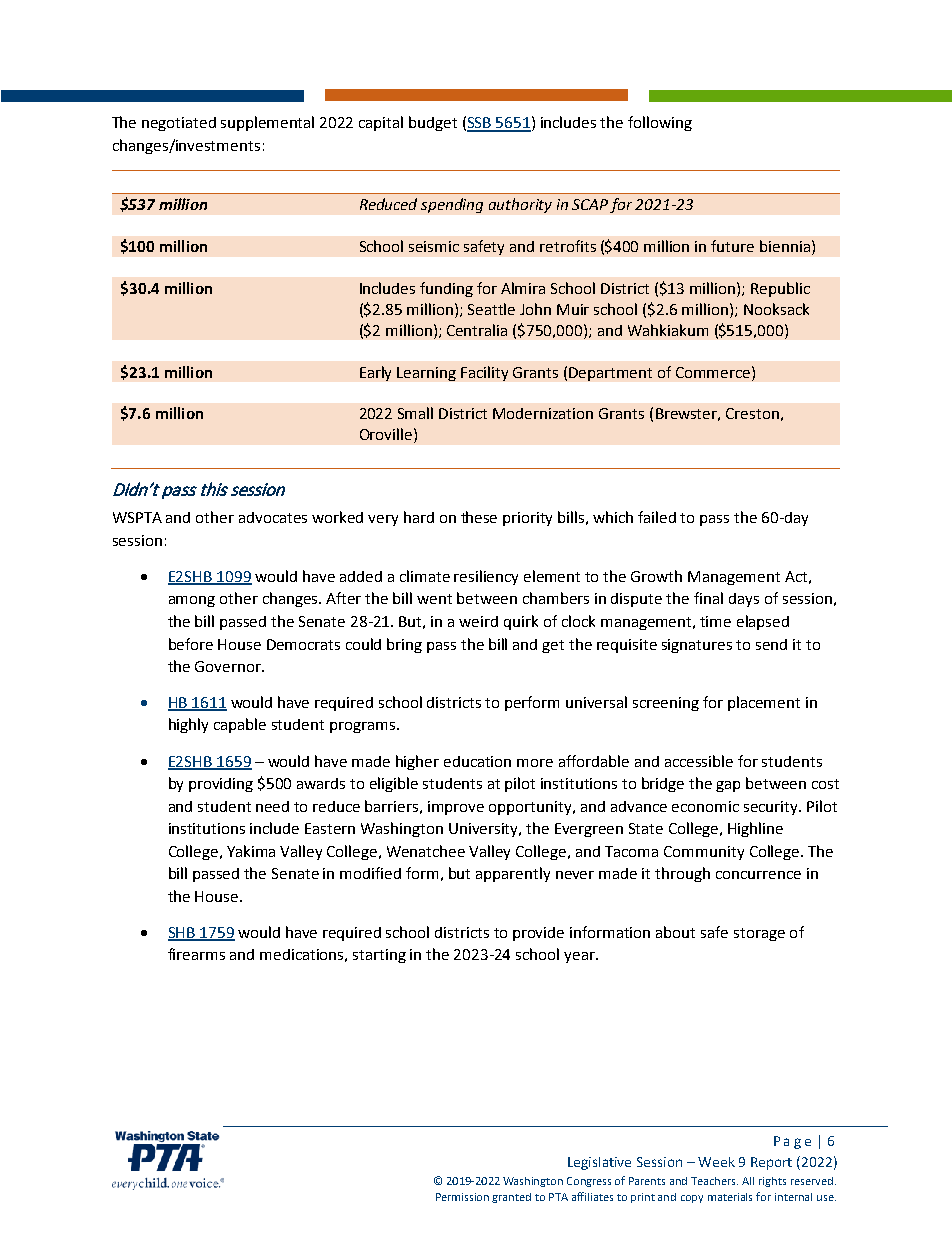 Image resolution: width=952 pixels, height=1233 pixels. What do you see at coordinates (267, 123) in the page?
I see `supplemental` at bounding box center [267, 123].
